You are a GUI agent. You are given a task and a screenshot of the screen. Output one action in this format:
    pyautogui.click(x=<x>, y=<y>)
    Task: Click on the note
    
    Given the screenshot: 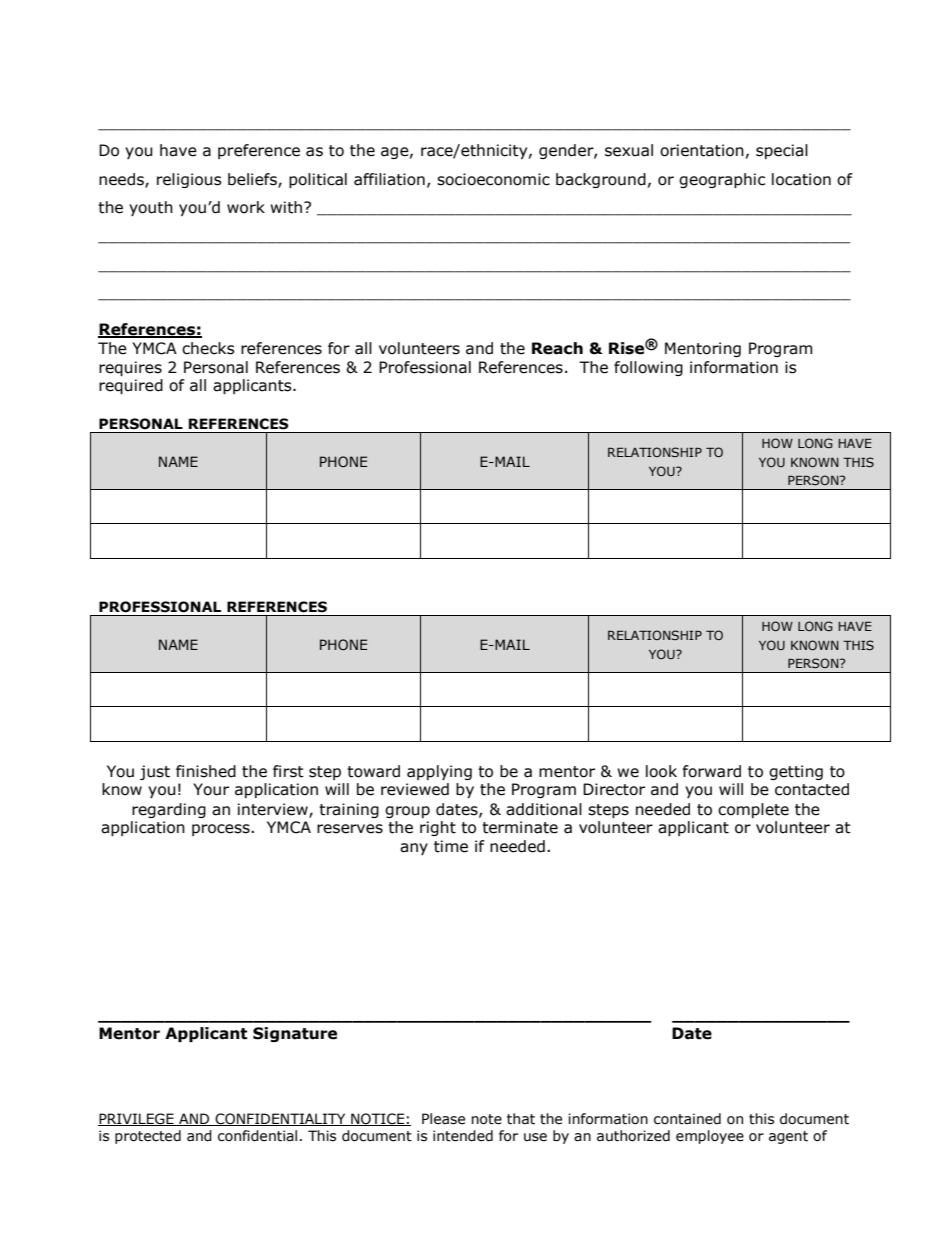 What is the action you would take?
    pyautogui.click(x=486, y=1119)
